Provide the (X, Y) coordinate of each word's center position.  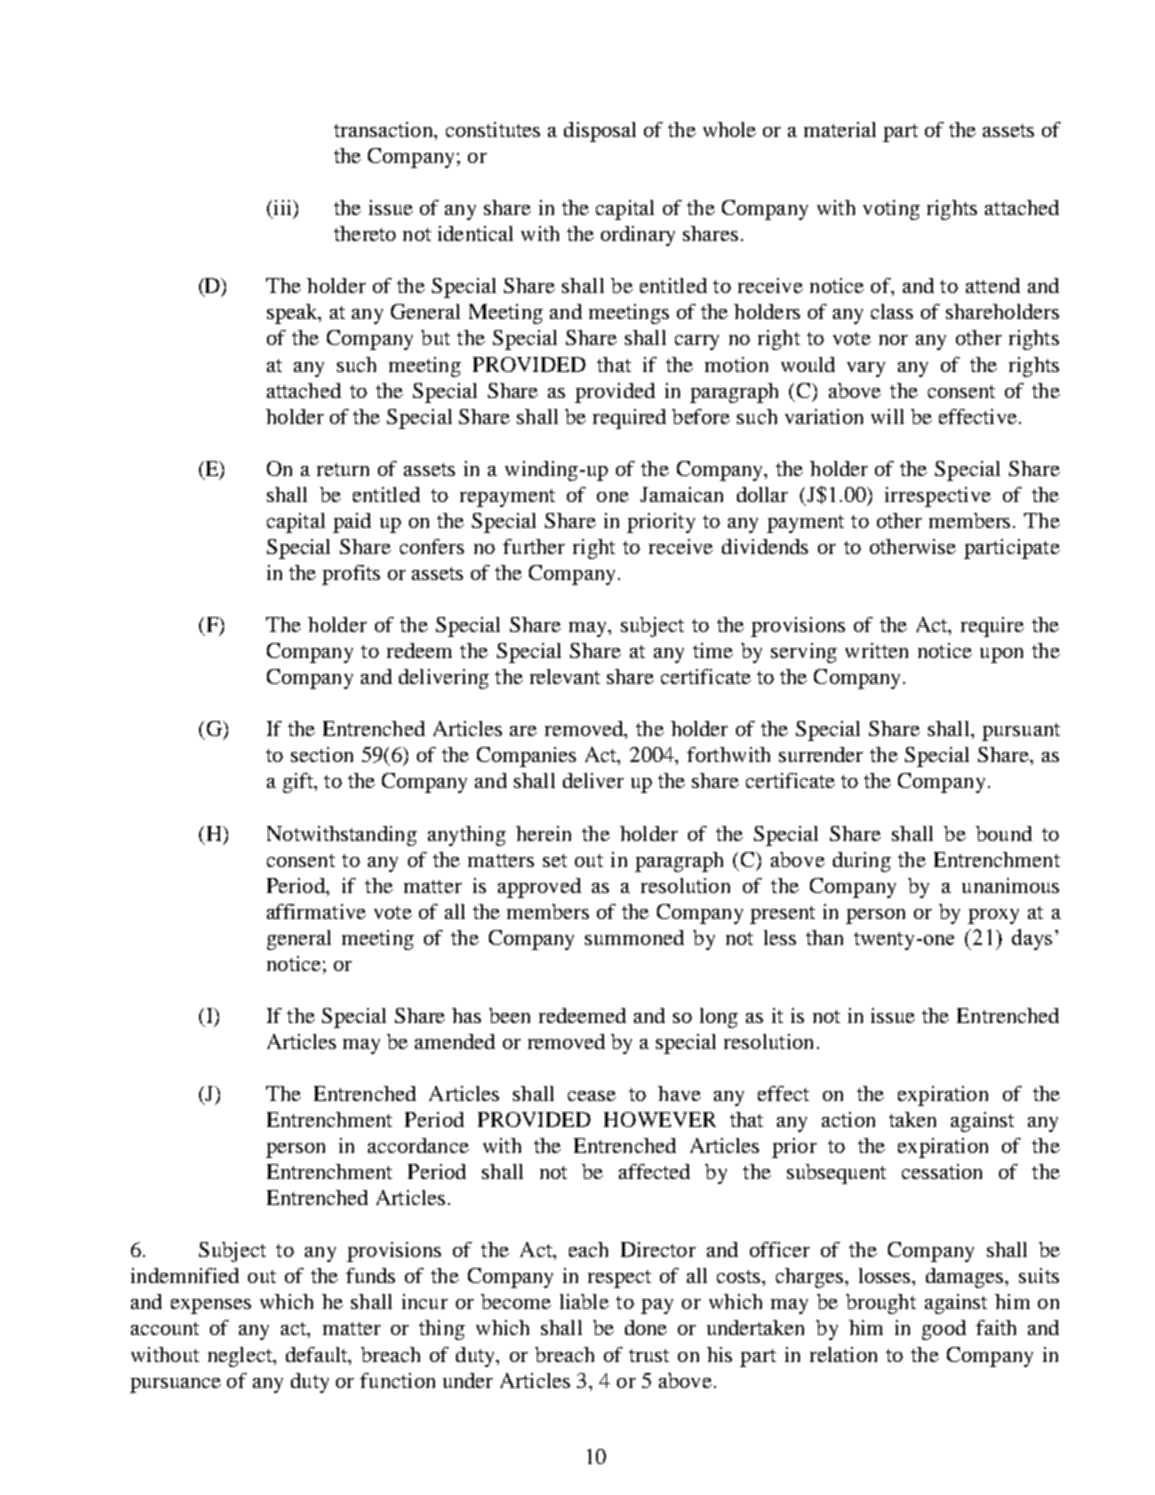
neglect (241, 1357)
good (944, 1330)
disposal (600, 132)
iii (282, 209)
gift (299, 783)
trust (649, 1355)
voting (891, 210)
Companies (526, 757)
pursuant (1021, 732)
